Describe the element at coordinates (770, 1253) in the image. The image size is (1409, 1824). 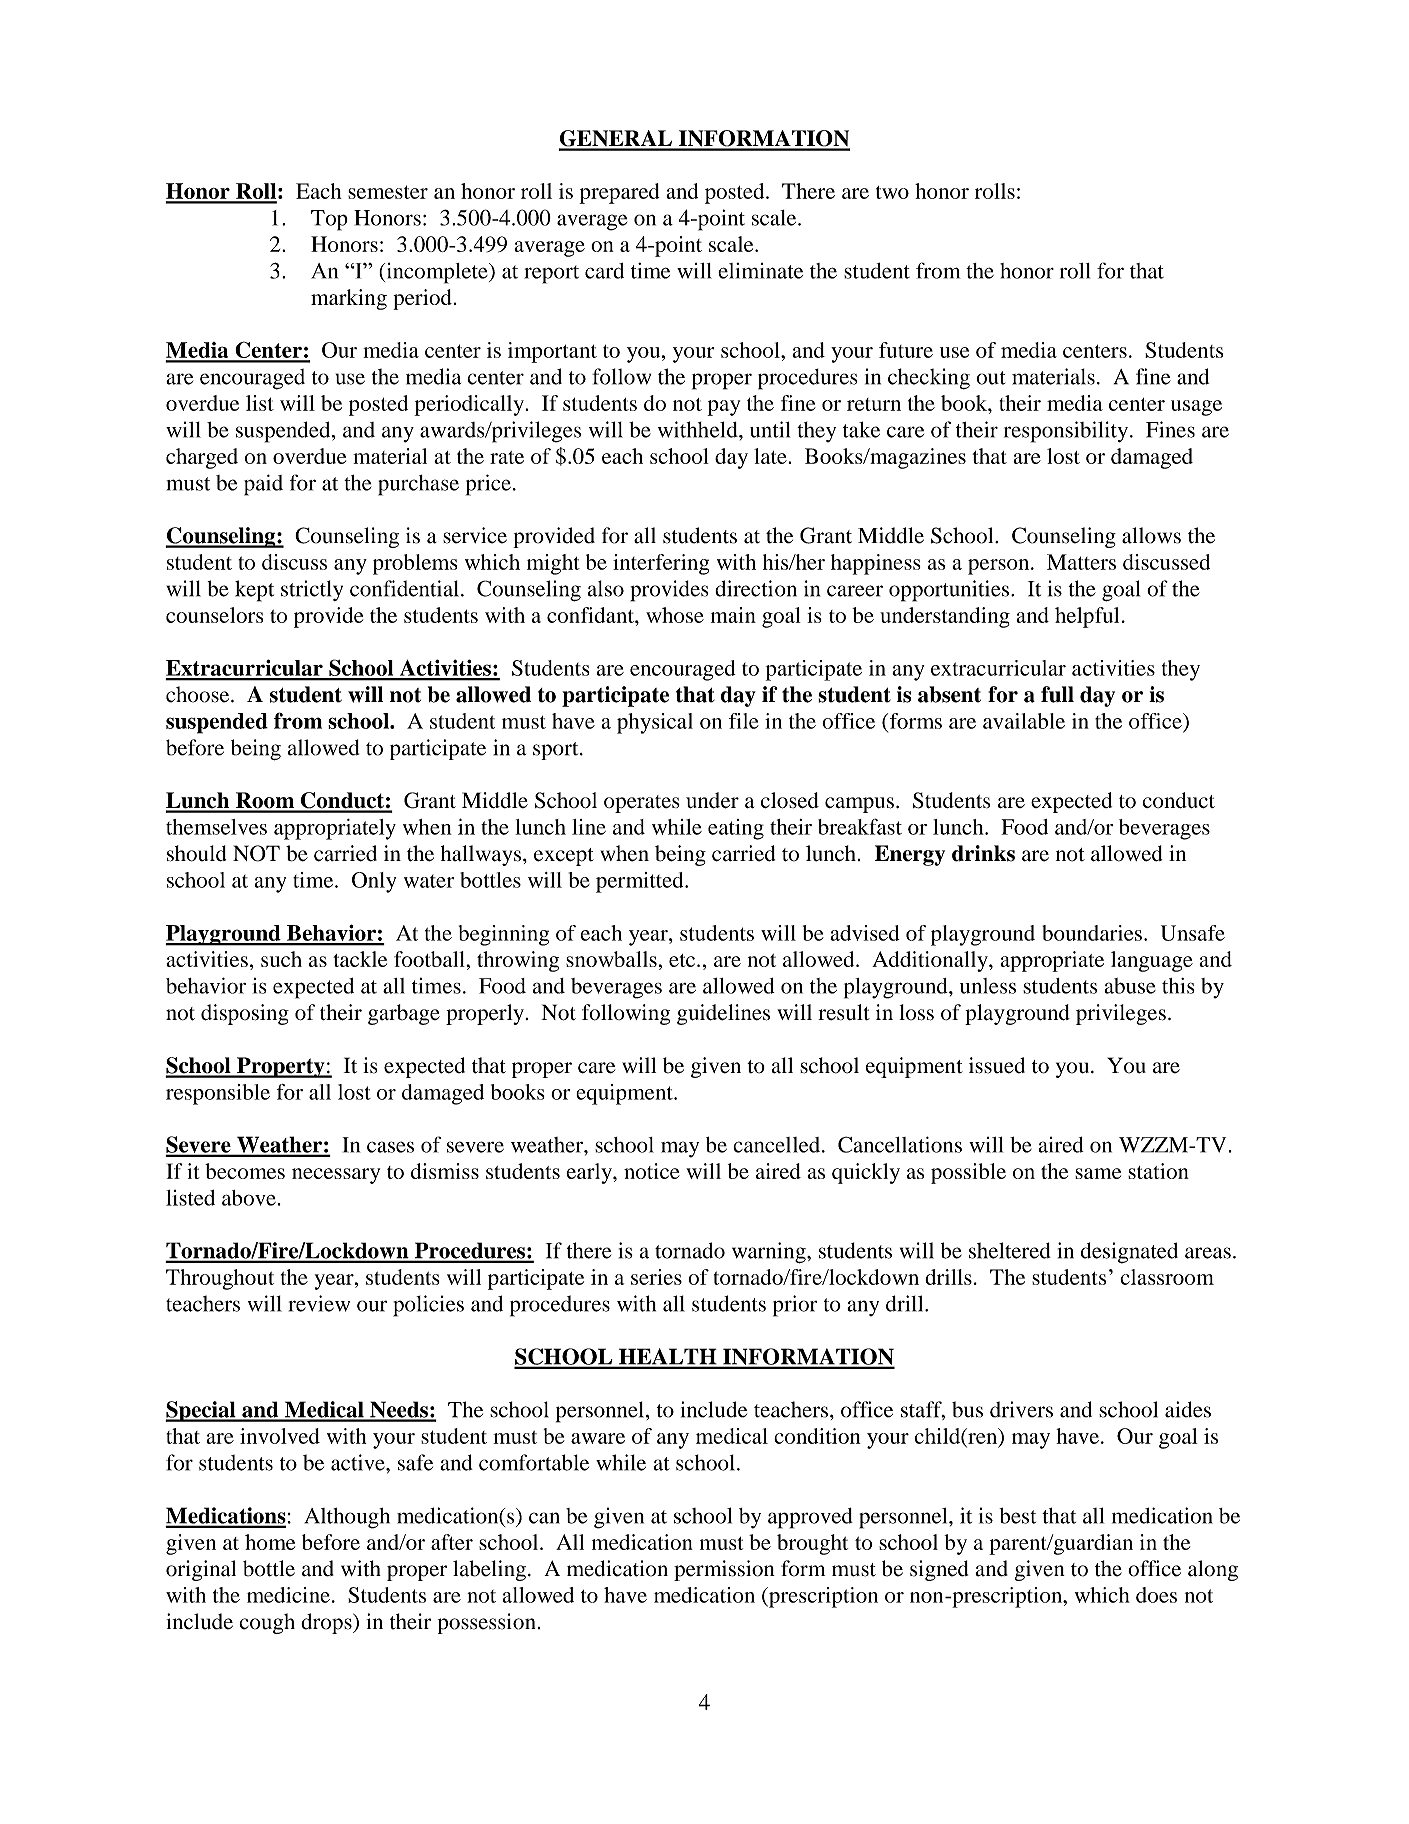
I see `warning` at that location.
